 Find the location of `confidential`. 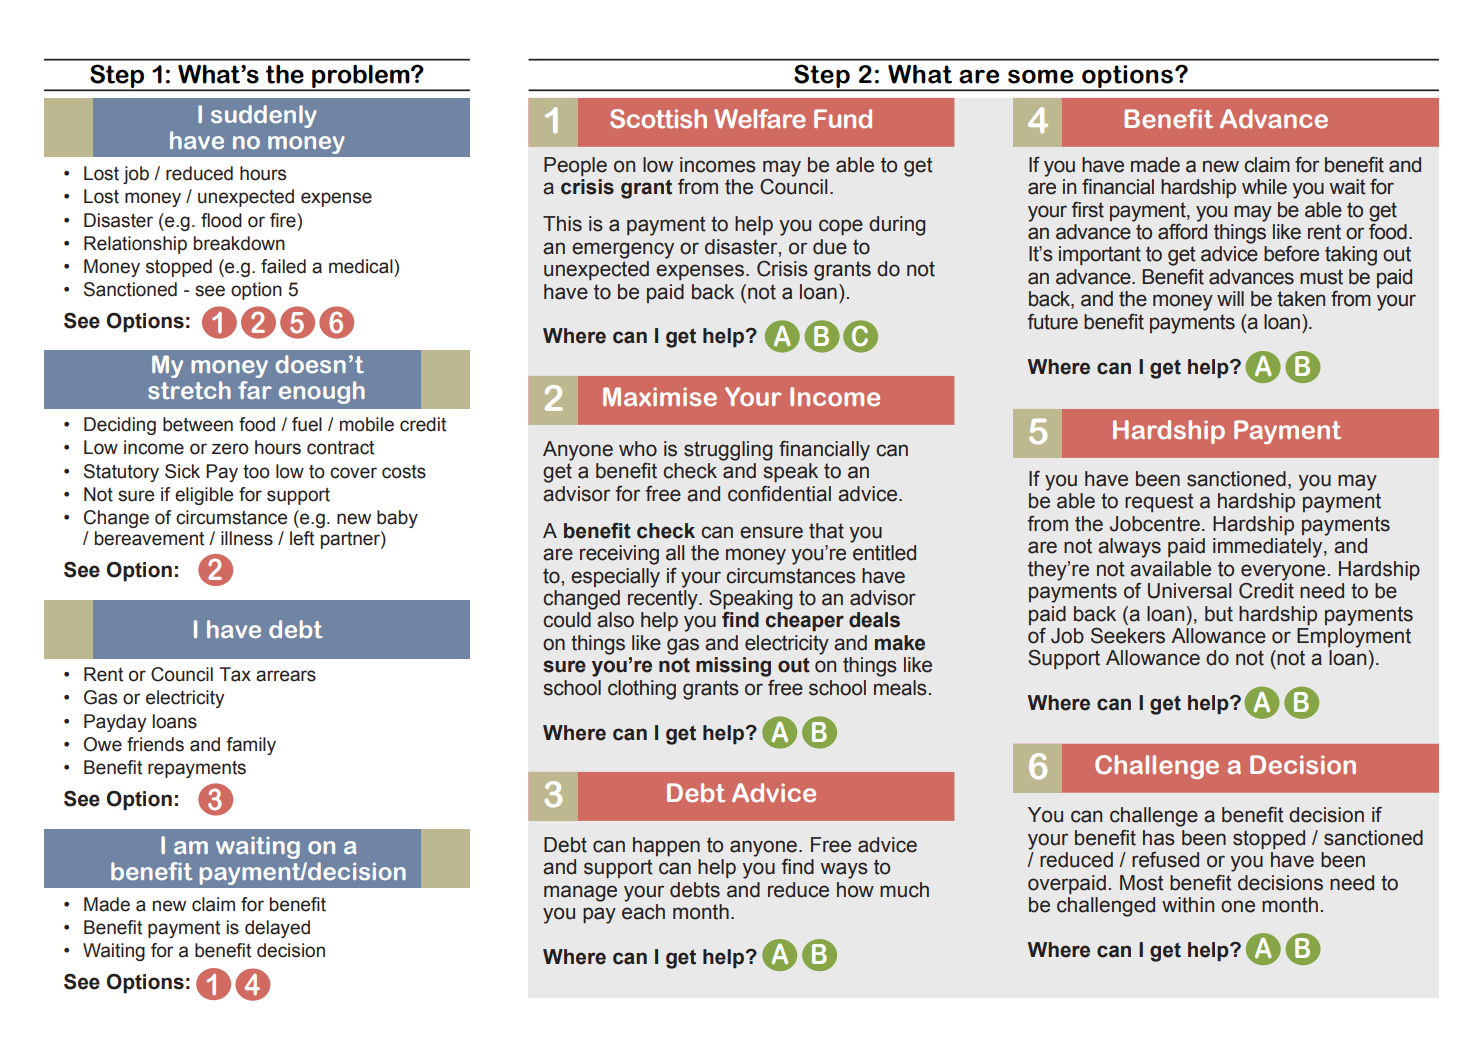

confidential is located at coordinates (779, 494).
